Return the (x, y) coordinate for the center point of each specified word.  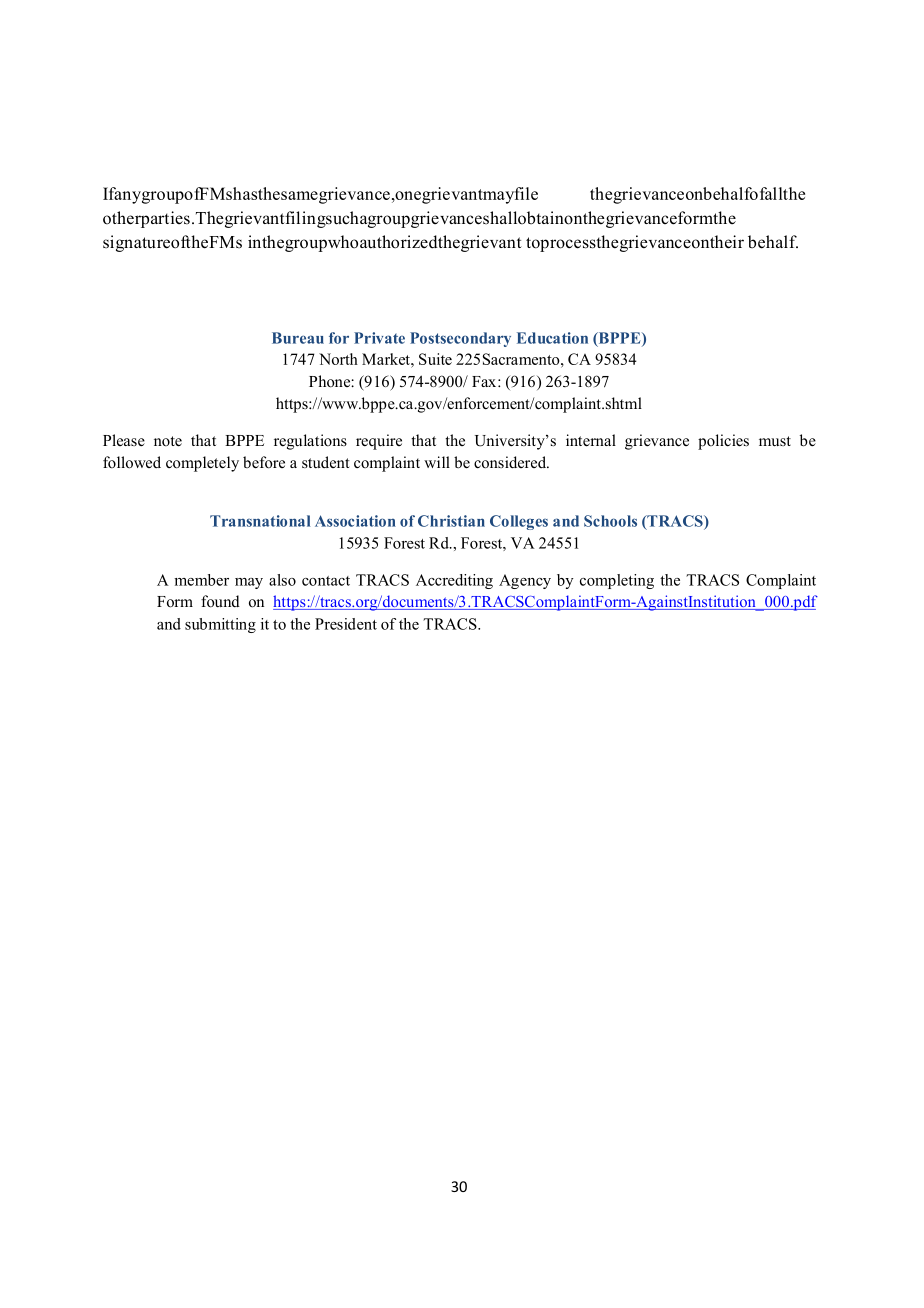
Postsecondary (460, 339)
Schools (610, 521)
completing (617, 581)
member (201, 580)
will (437, 462)
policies (723, 442)
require (379, 442)
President (346, 624)
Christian (451, 521)
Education (552, 338)
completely (202, 464)
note (168, 441)
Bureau (298, 338)
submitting (220, 625)
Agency (525, 581)
